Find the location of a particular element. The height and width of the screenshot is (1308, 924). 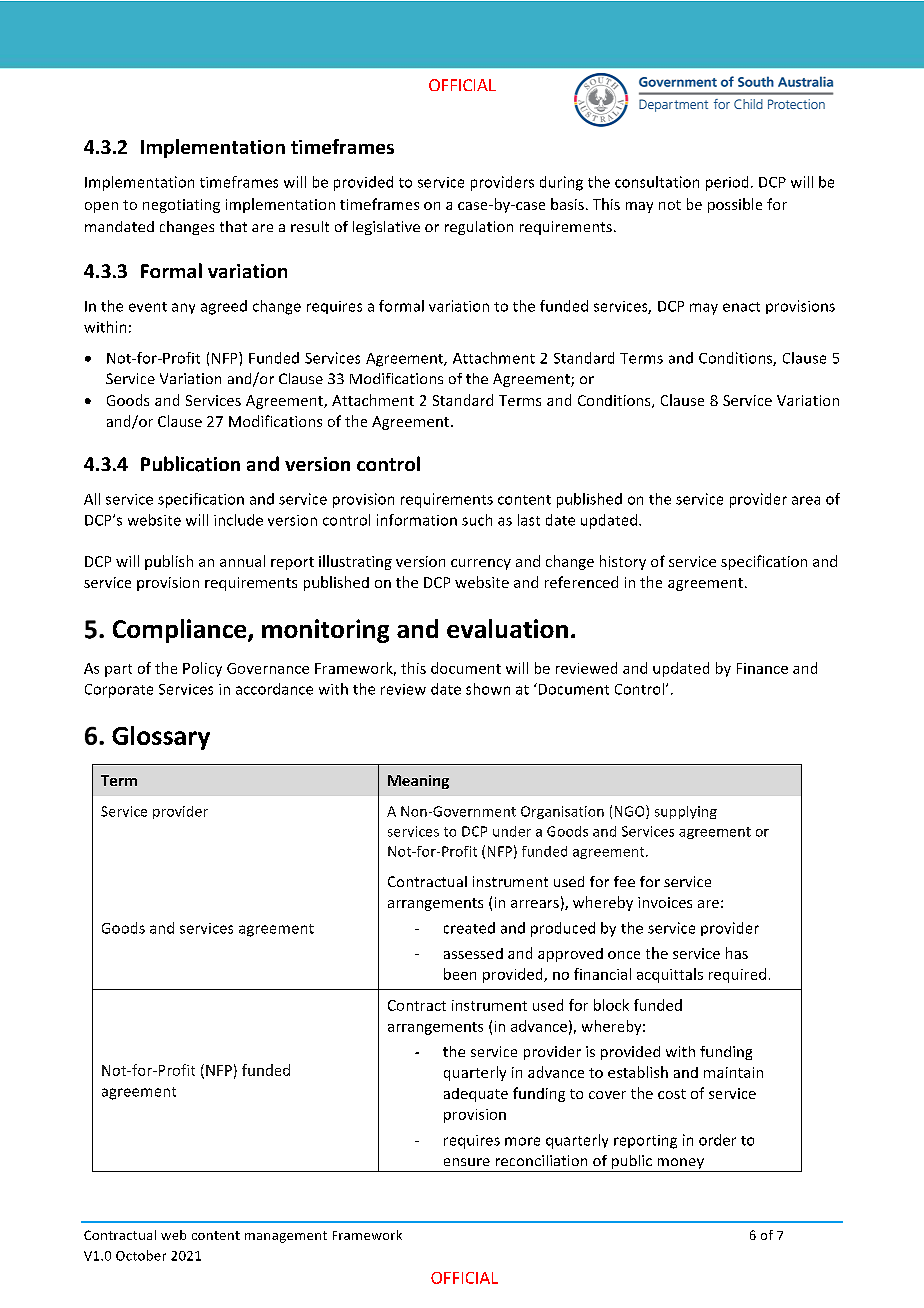

October is located at coordinates (141, 1255).
